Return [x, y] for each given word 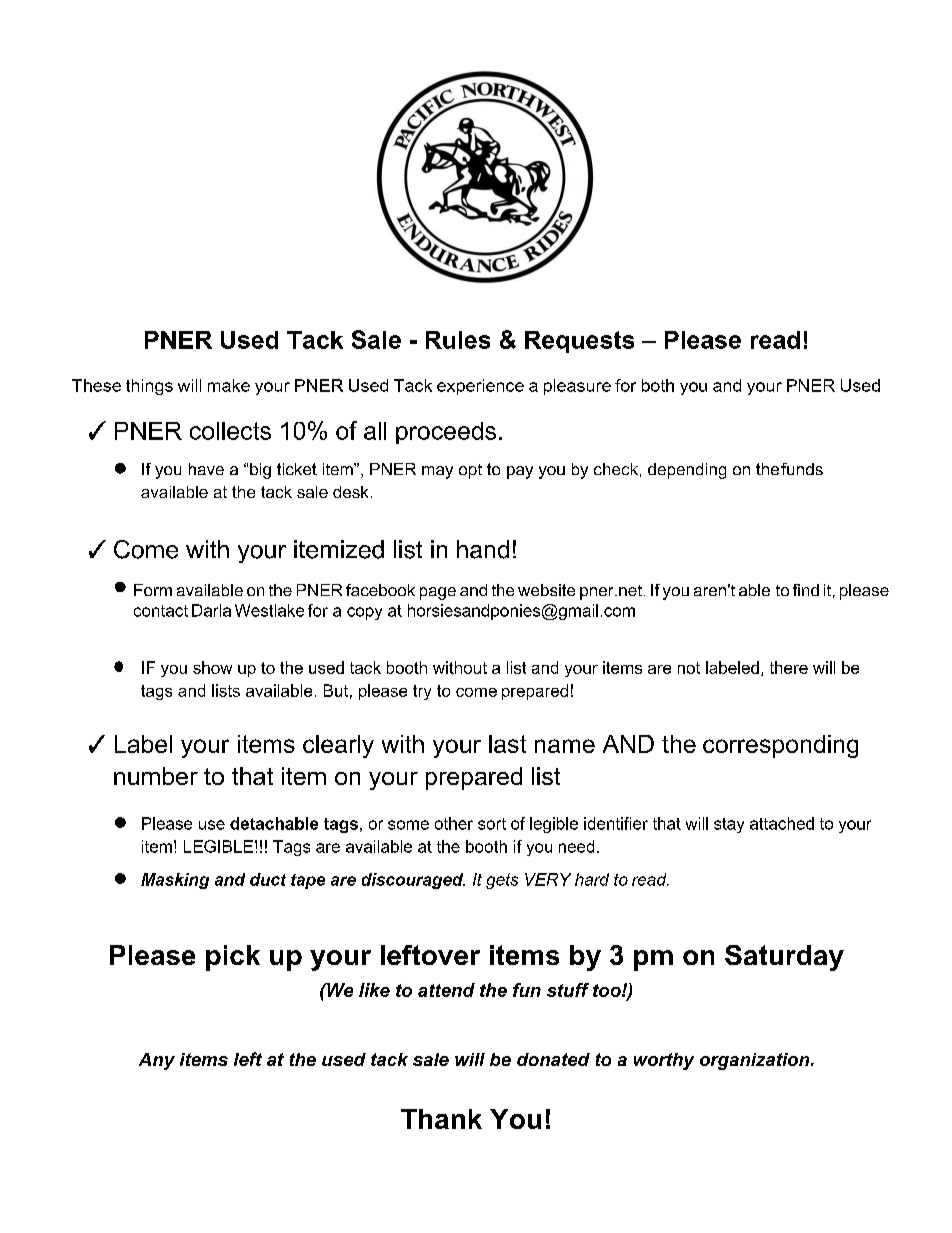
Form [153, 590]
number [156, 776]
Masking [175, 881]
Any [157, 1061]
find [806, 590]
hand [483, 549]
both [658, 385]
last [507, 744]
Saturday [784, 958]
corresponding [780, 746]
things [149, 387]
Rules [458, 340]
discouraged [413, 881]
